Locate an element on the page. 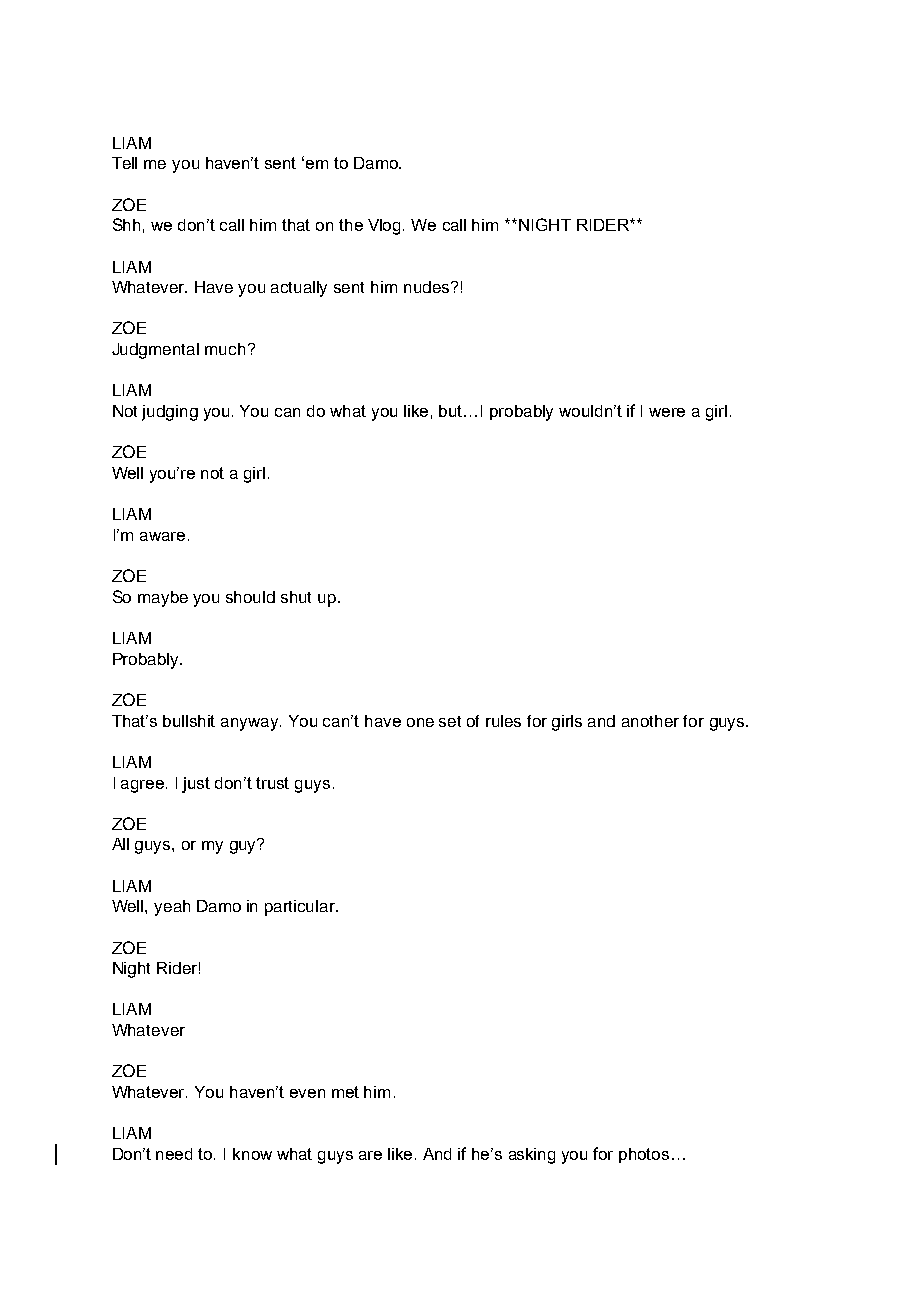  Vlog is located at coordinates (386, 227).
